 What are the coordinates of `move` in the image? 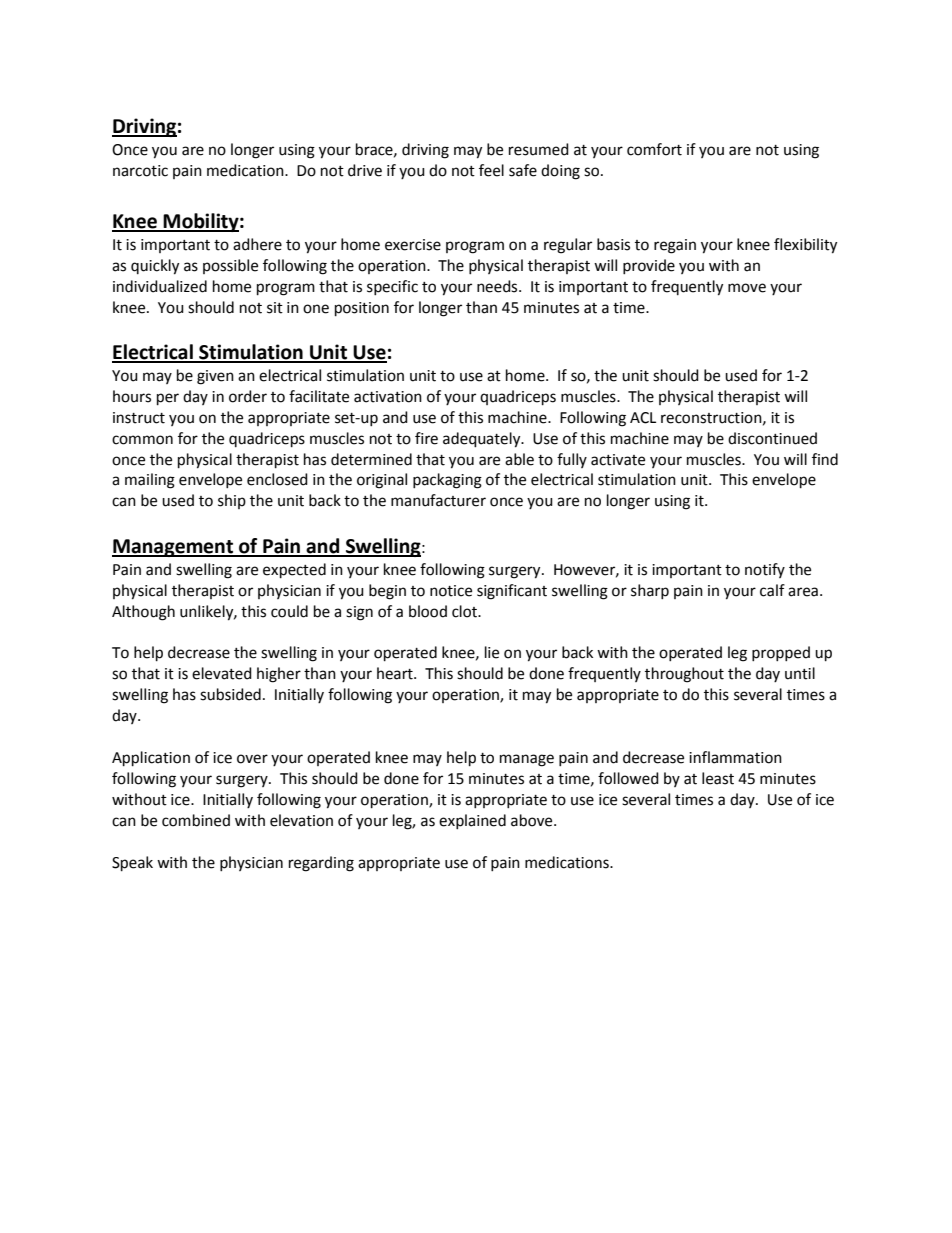 It's located at (747, 288).
